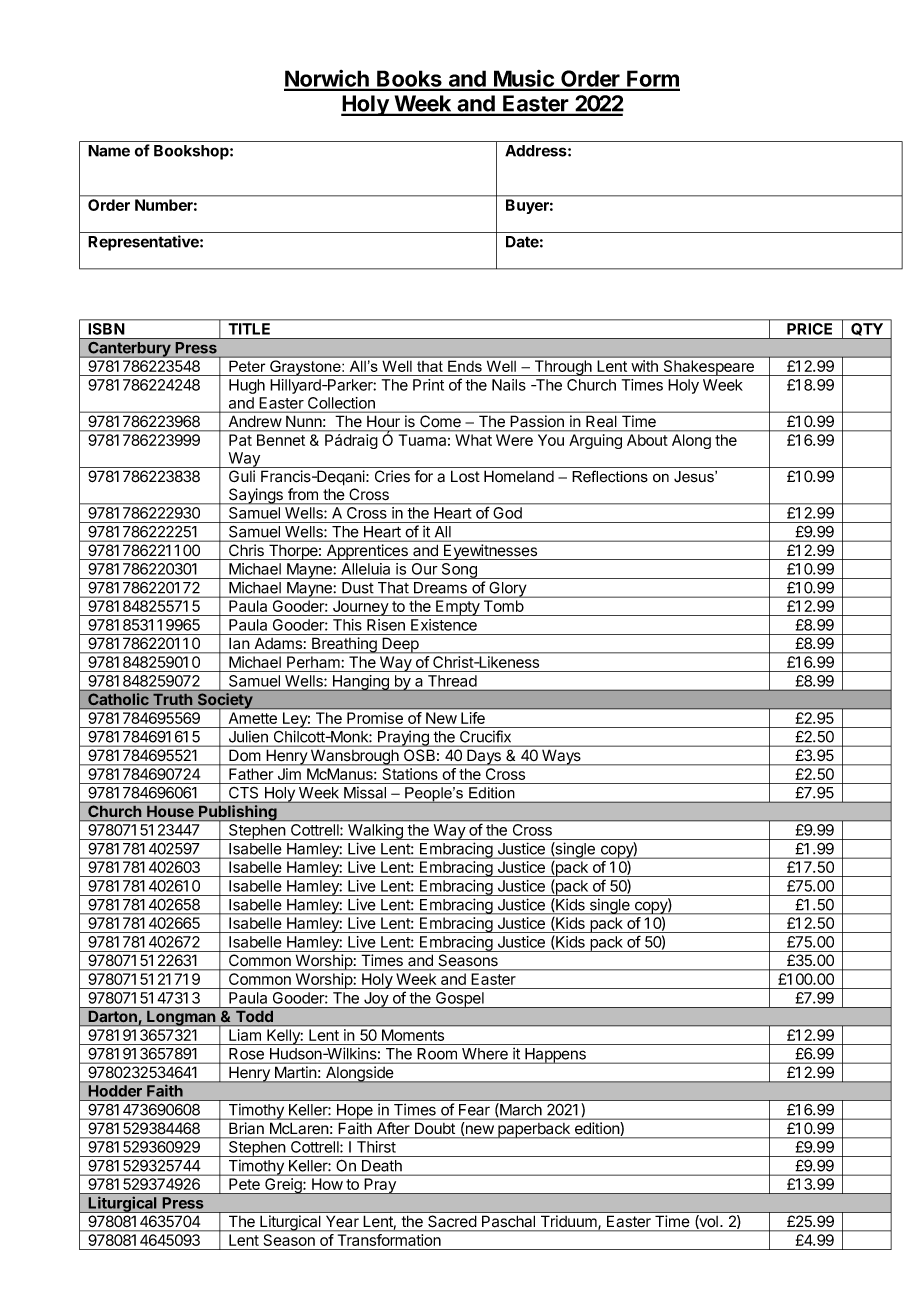 The width and height of the document is (924, 1308). What do you see at coordinates (173, 699) in the document?
I see `Truth` at bounding box center [173, 699].
